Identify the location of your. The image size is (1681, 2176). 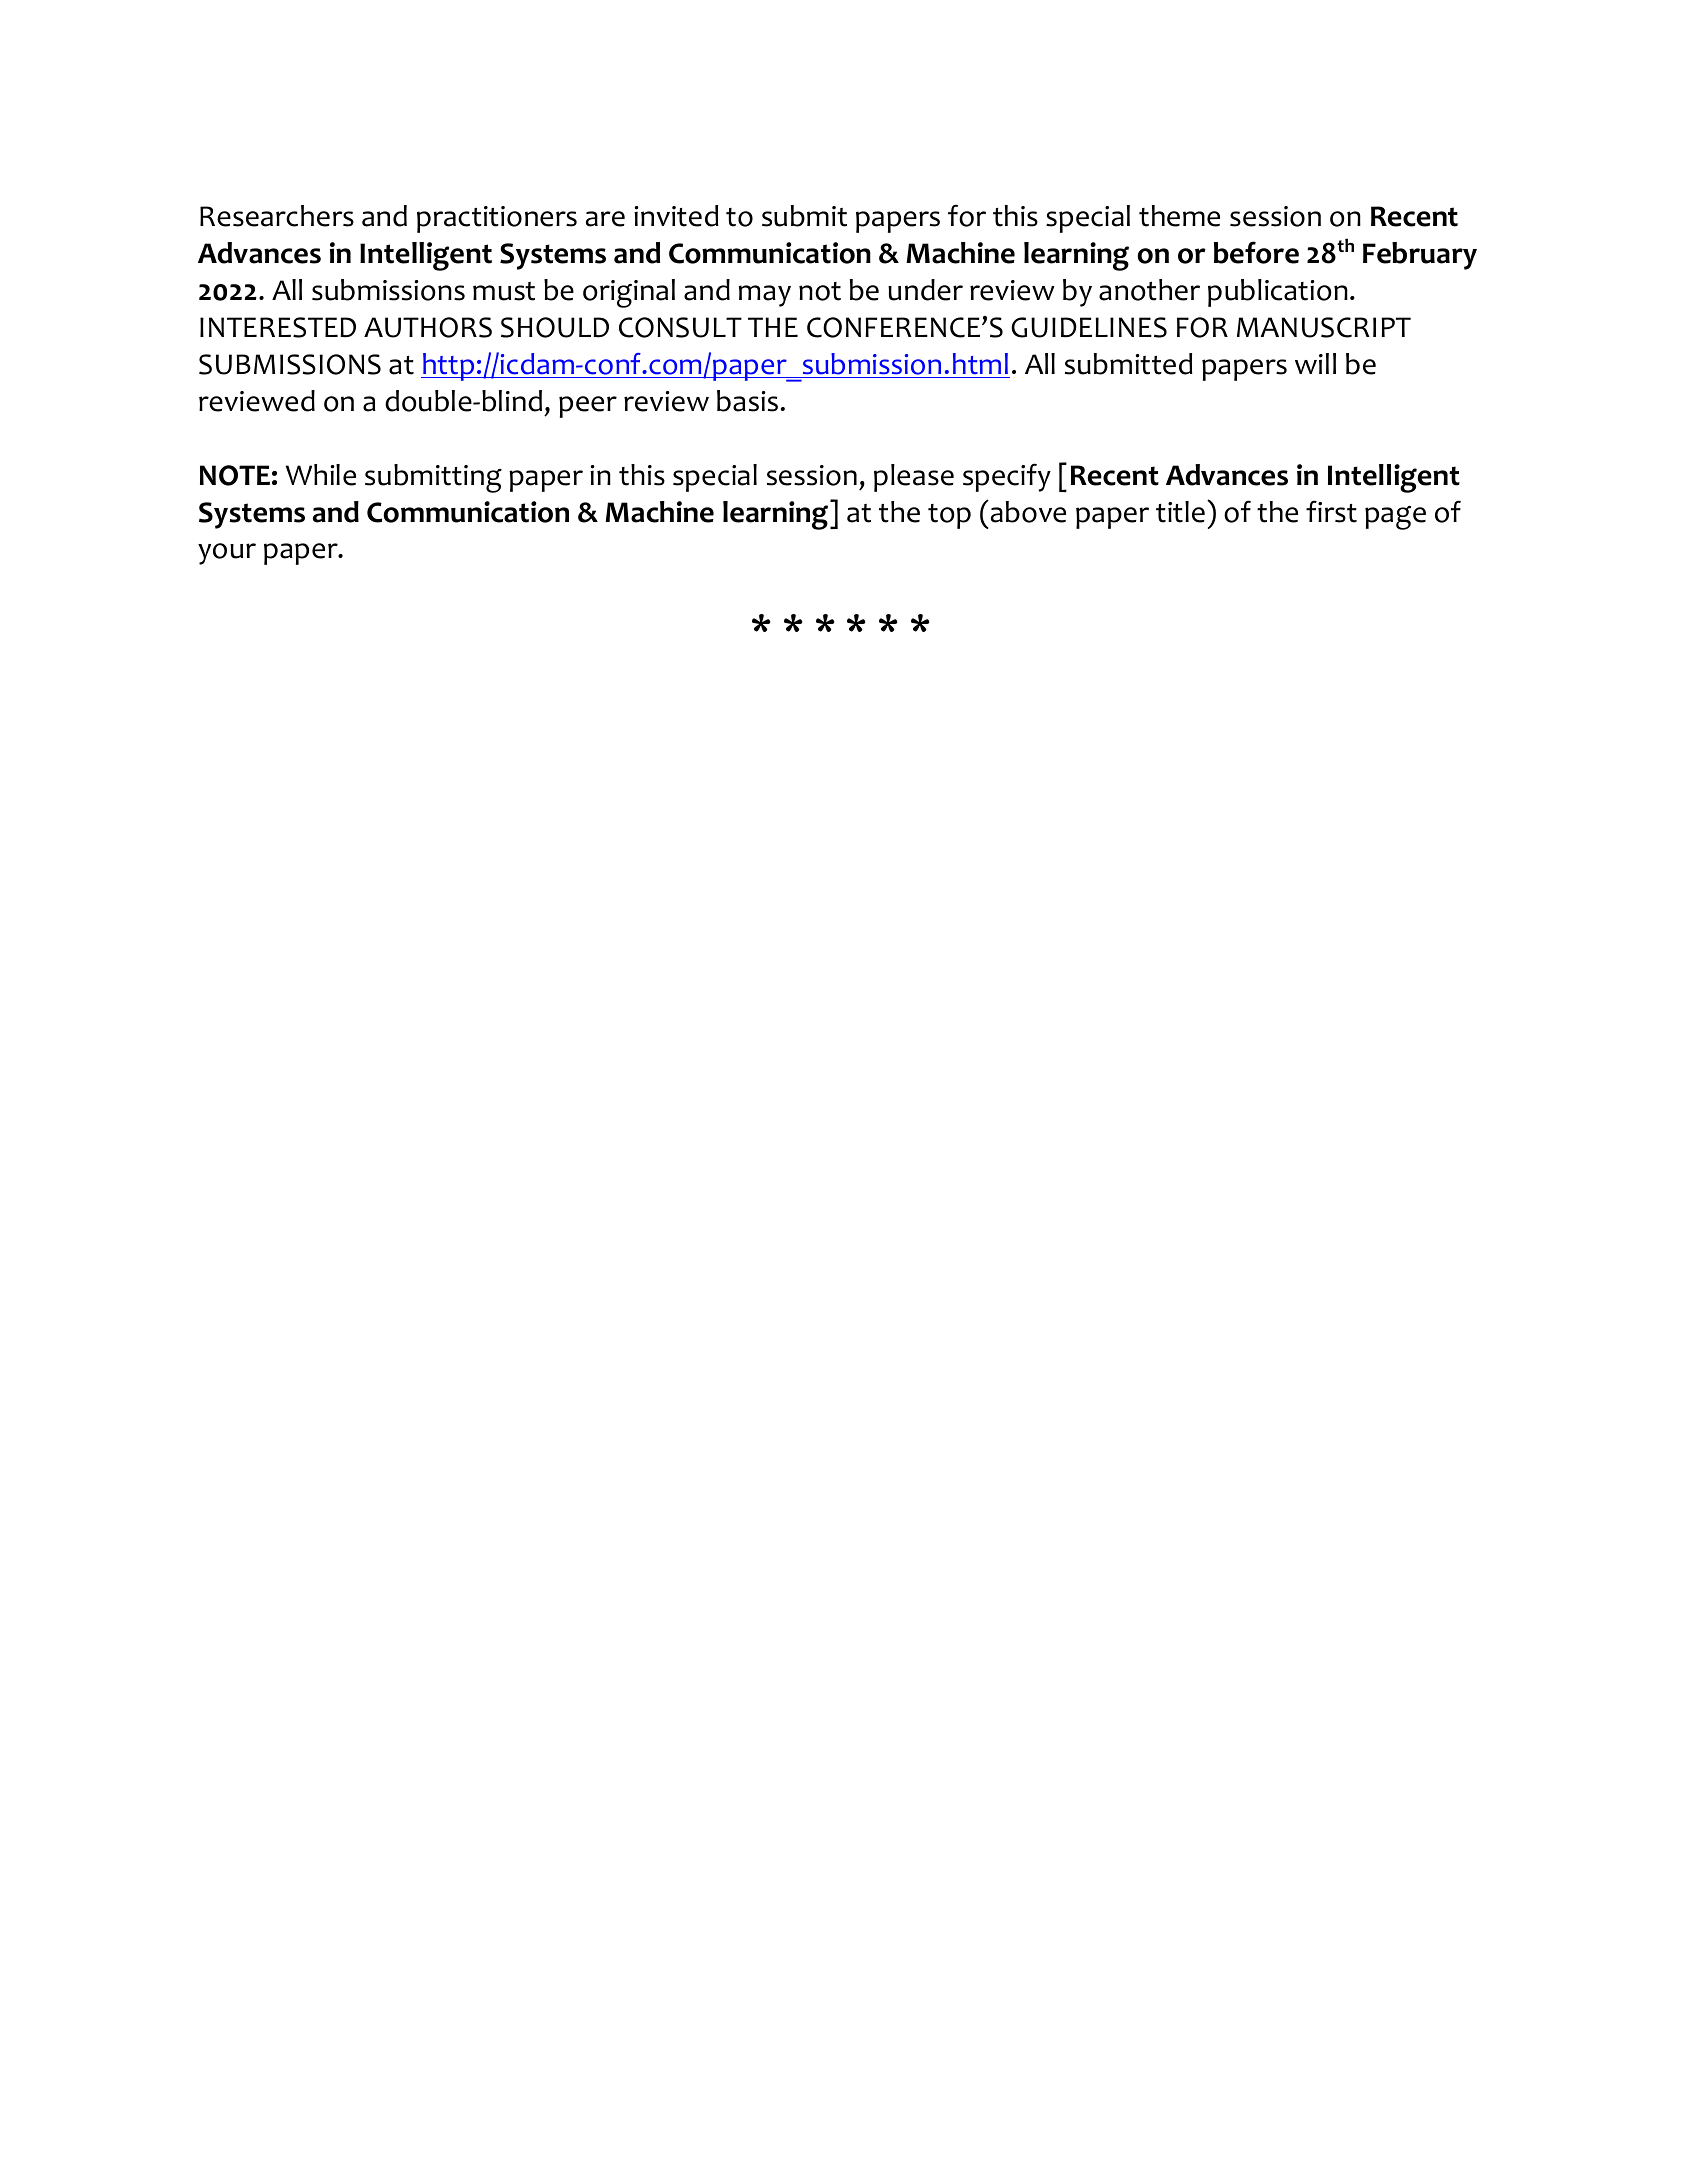
(227, 554).
